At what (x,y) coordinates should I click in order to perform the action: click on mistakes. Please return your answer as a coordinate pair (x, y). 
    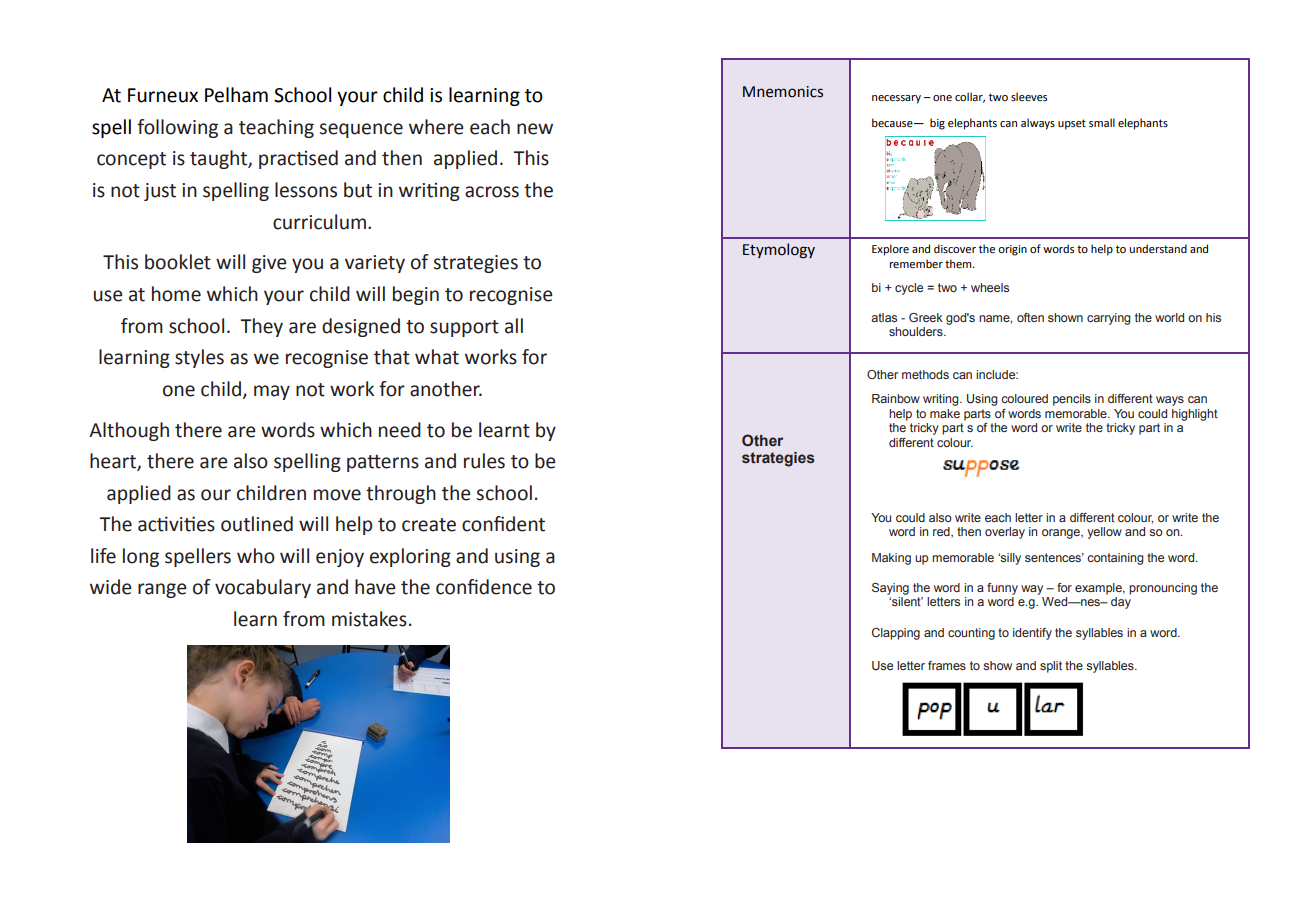
    Looking at the image, I should click on (369, 619).
